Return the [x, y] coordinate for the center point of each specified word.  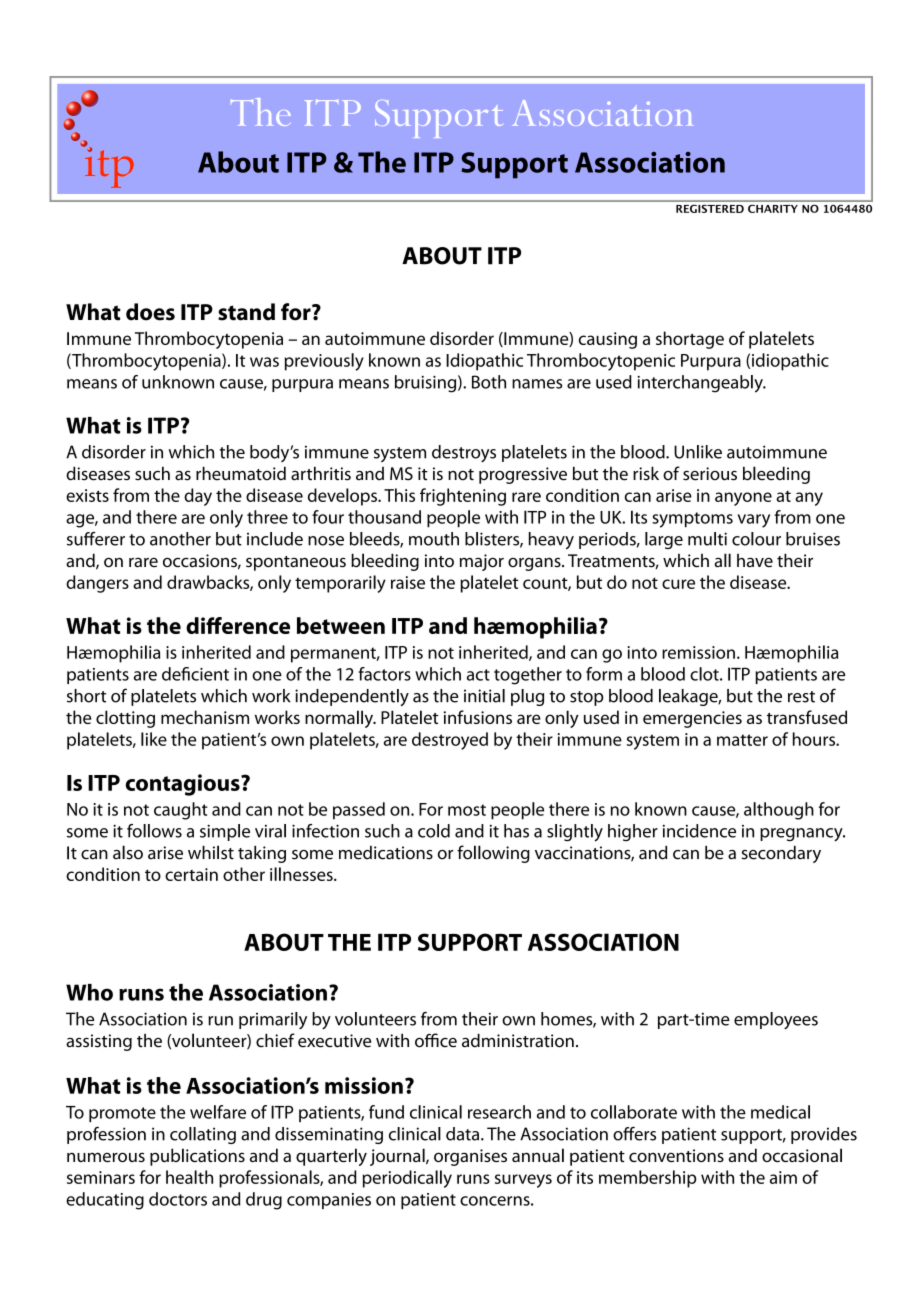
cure [678, 584]
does [150, 312]
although [779, 811]
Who [89, 992]
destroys [464, 453]
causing [608, 340]
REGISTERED [710, 209]
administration [518, 1040]
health [189, 1177]
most [467, 810]
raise [408, 582]
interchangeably [701, 384]
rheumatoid [241, 473]
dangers [97, 584]
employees [776, 1020]
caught [181, 811]
